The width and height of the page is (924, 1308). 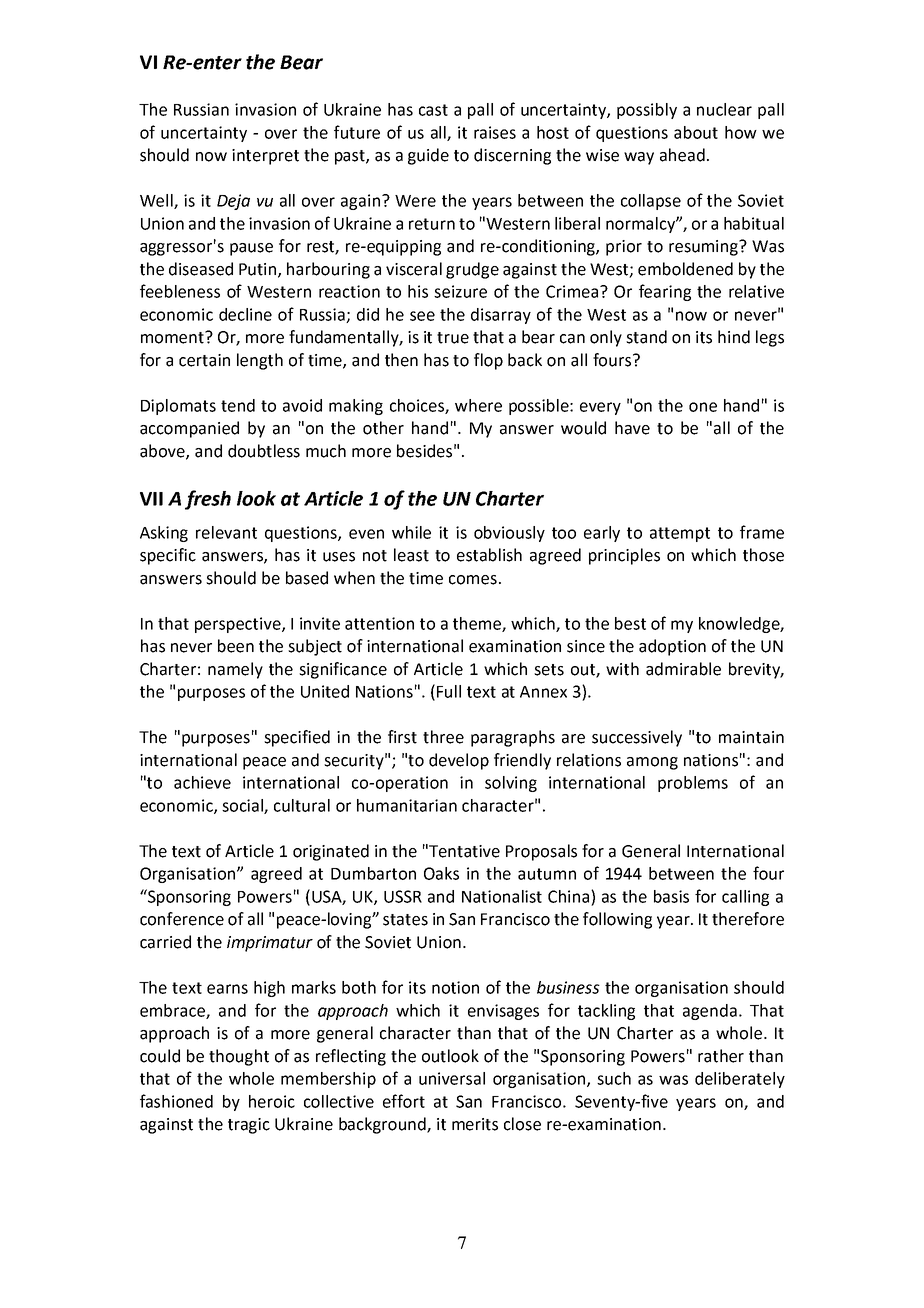 What do you see at coordinates (672, 647) in the page?
I see `adoption` at bounding box center [672, 647].
